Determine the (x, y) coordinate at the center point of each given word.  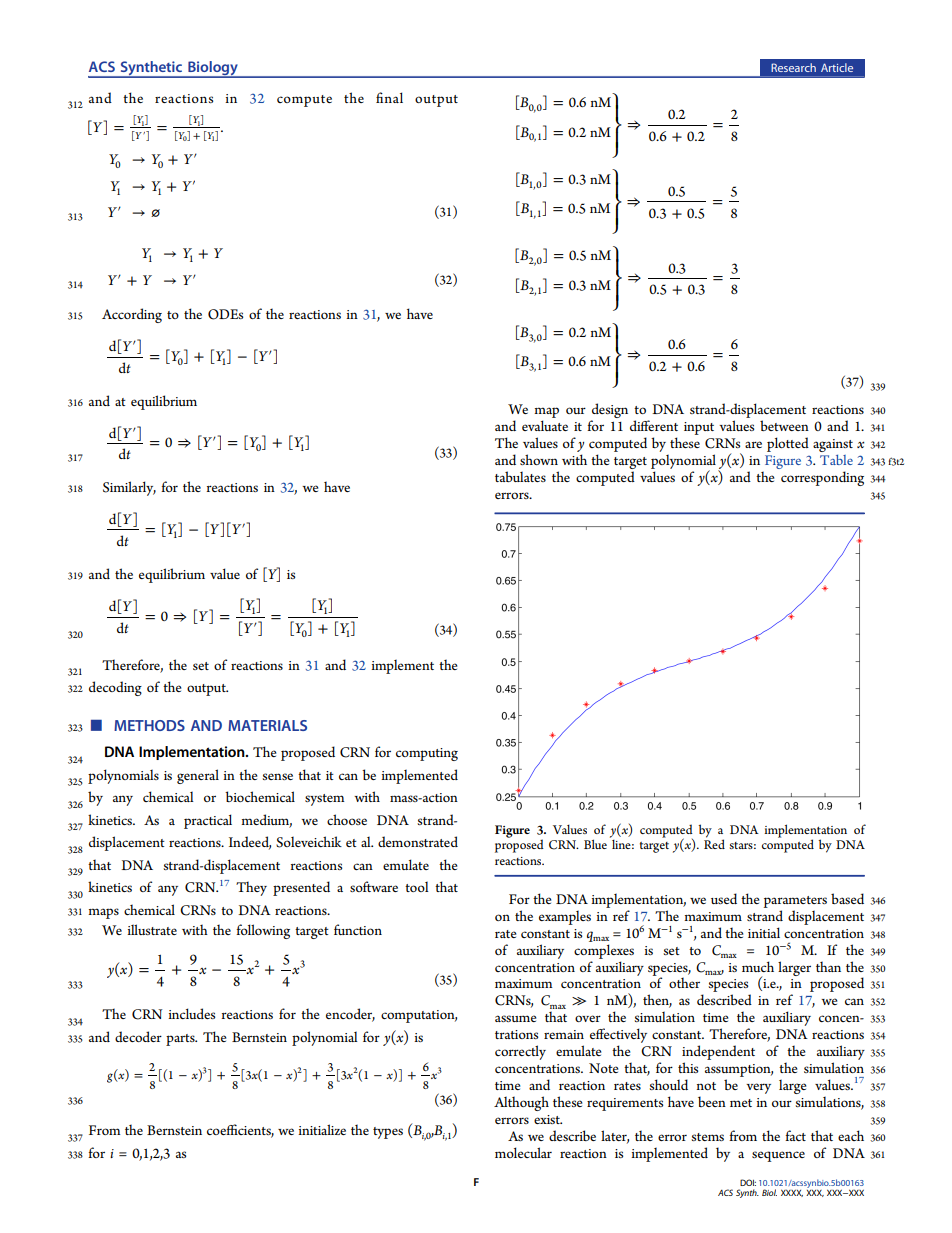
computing (427, 754)
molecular (523, 1152)
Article (837, 67)
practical (208, 821)
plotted (788, 444)
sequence (778, 1156)
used (724, 898)
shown (539, 459)
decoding (115, 688)
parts (181, 1040)
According (132, 315)
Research (793, 67)
